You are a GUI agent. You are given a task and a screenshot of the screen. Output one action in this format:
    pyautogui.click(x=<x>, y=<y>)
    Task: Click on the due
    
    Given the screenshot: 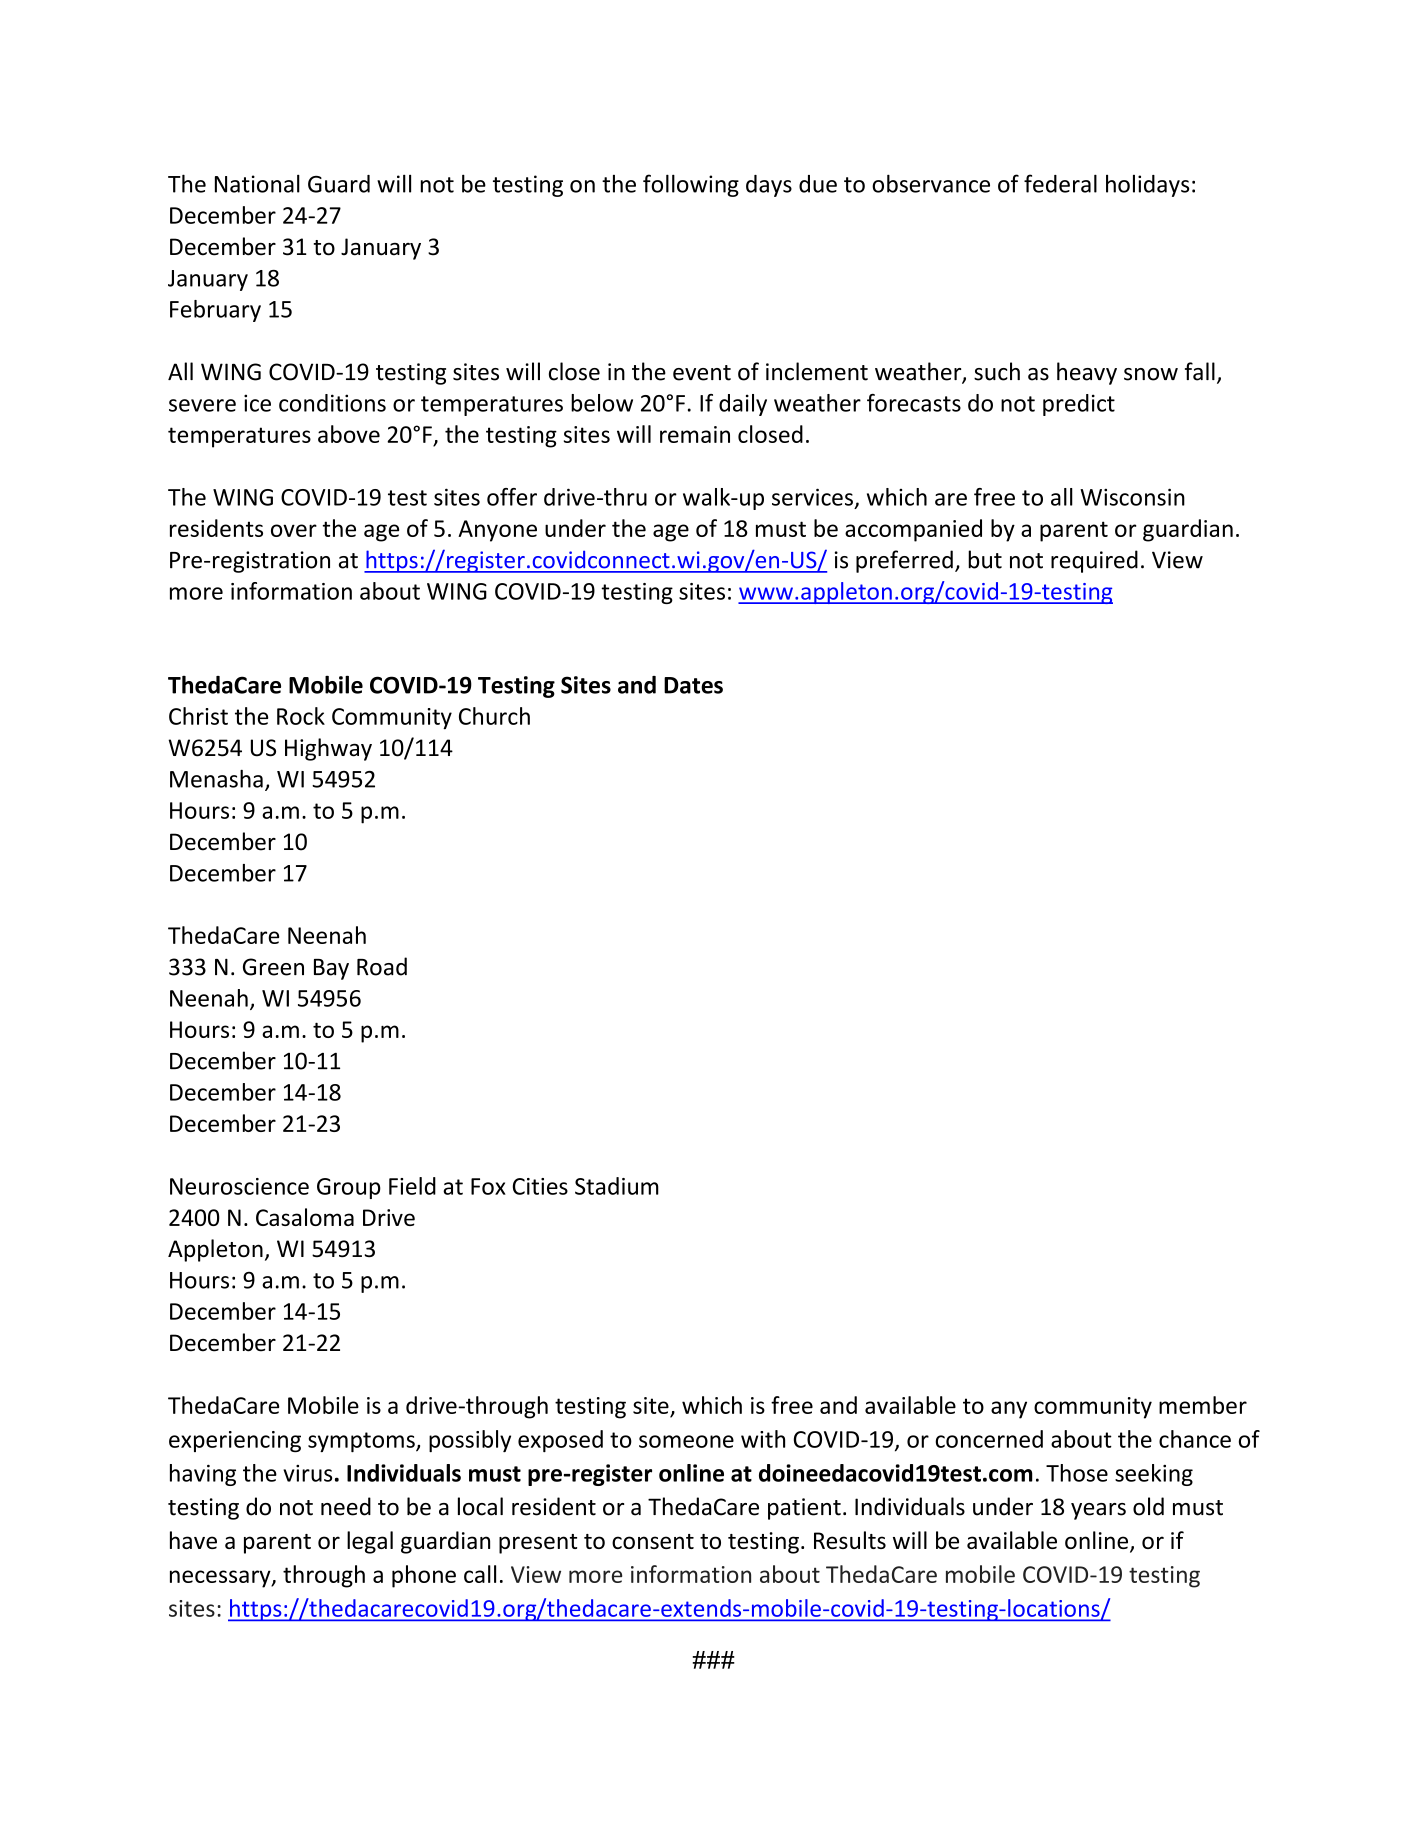 What is the action you would take?
    pyautogui.click(x=818, y=184)
